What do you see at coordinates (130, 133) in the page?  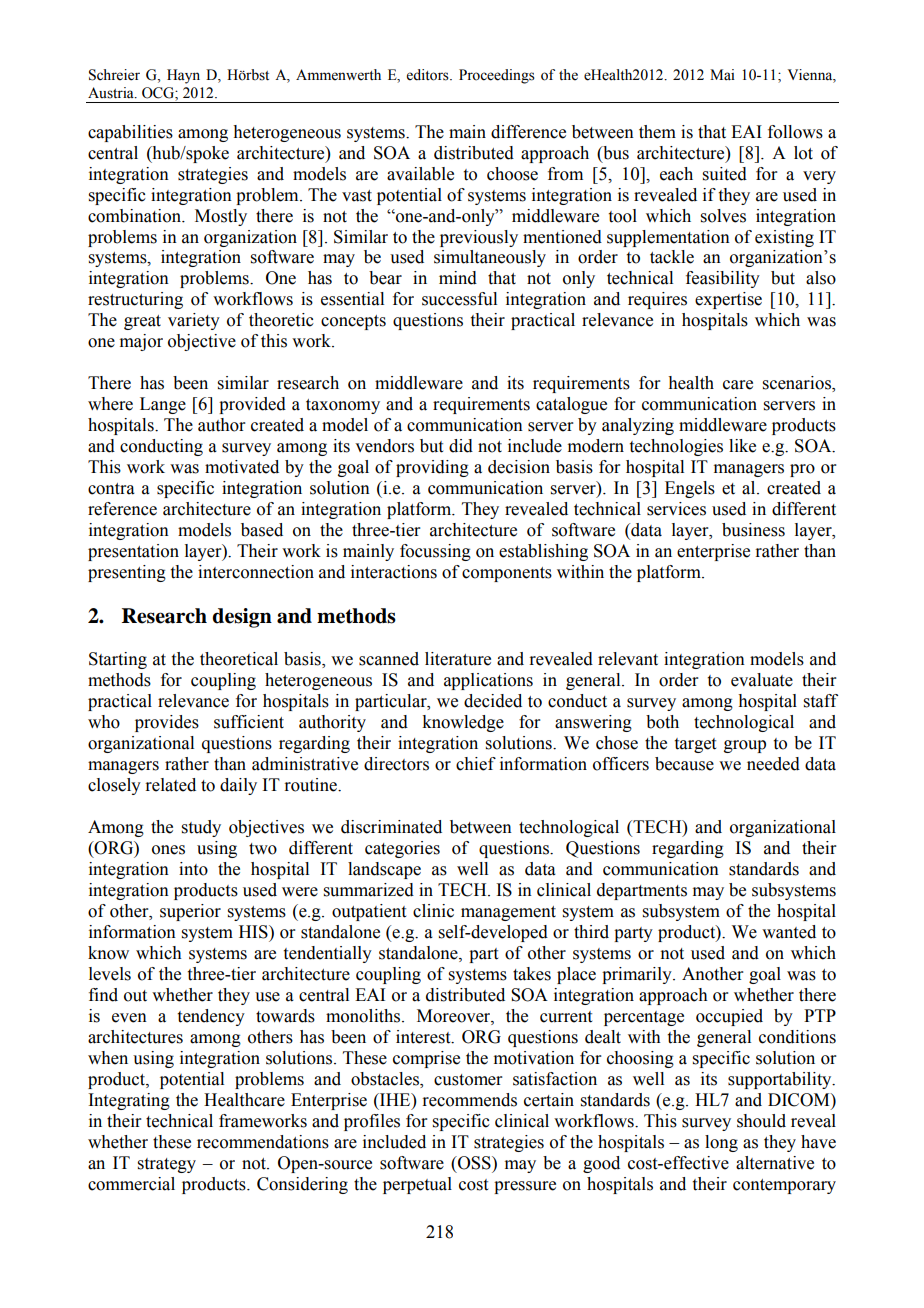 I see `capabilities` at bounding box center [130, 133].
